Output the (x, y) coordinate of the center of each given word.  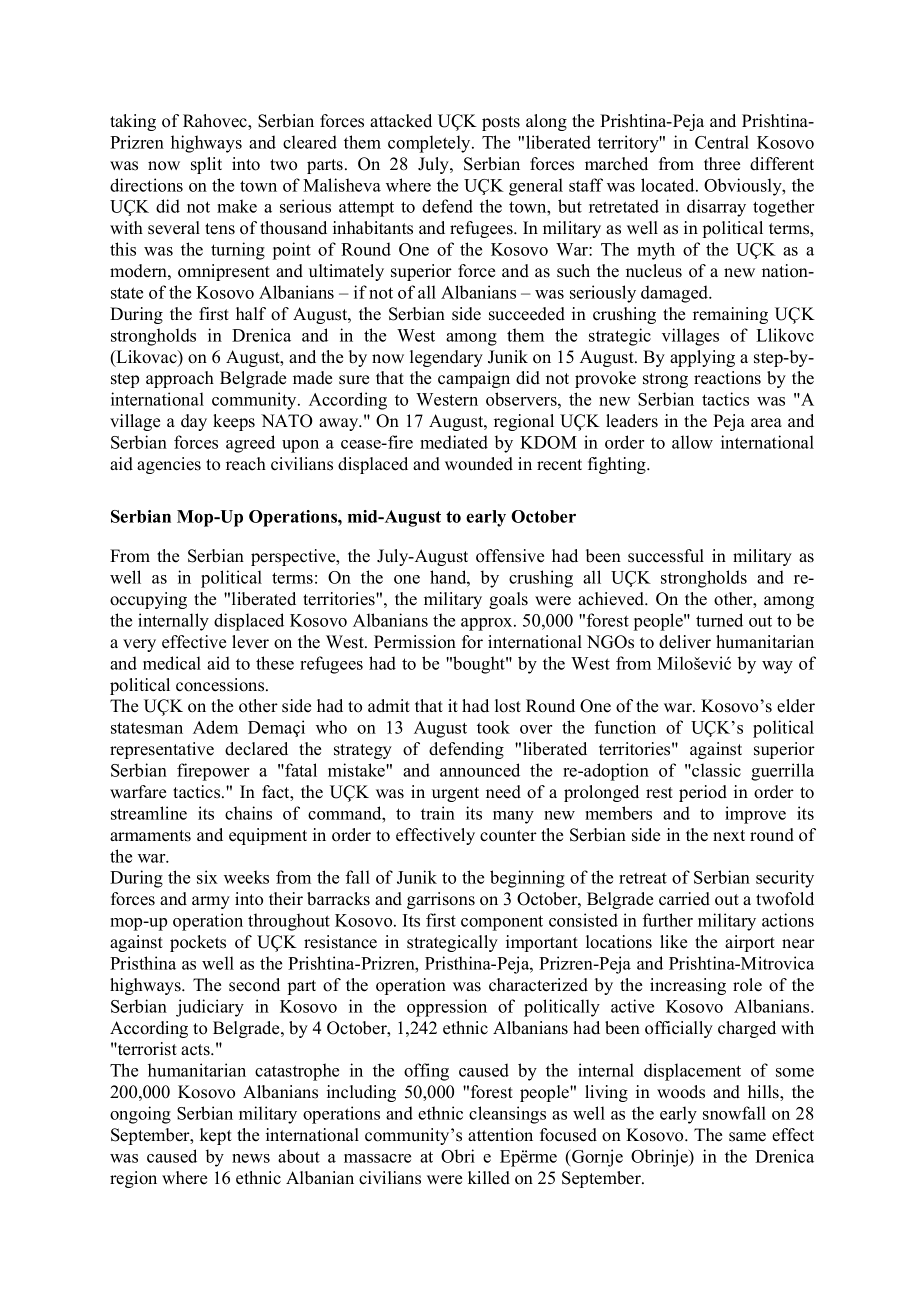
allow (692, 442)
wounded (479, 464)
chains (248, 813)
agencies (169, 465)
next (729, 836)
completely (430, 144)
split (206, 165)
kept (216, 1136)
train (438, 813)
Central (722, 142)
